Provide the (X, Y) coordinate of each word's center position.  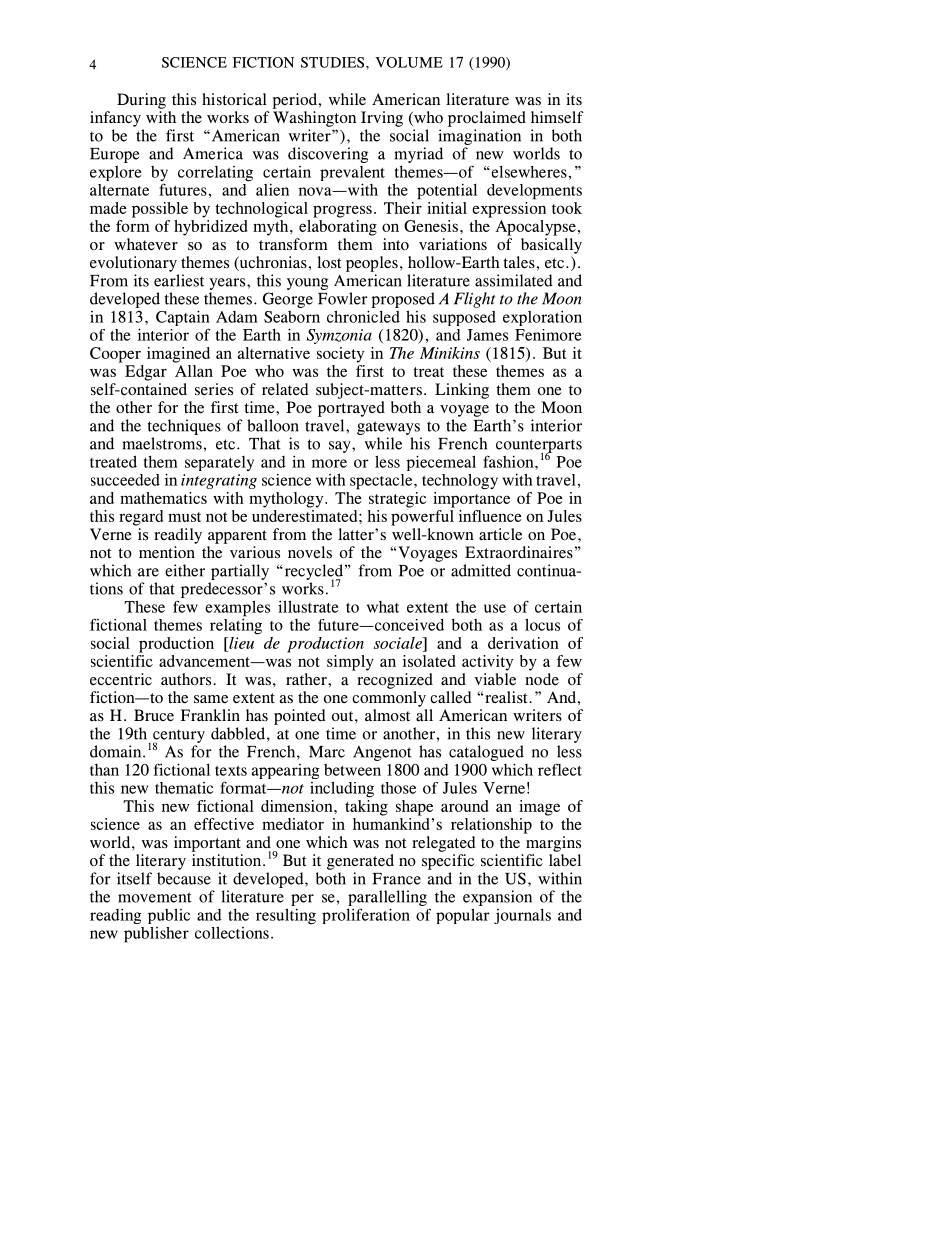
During (141, 101)
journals (522, 916)
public (169, 916)
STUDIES (334, 62)
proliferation (366, 916)
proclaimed (487, 119)
